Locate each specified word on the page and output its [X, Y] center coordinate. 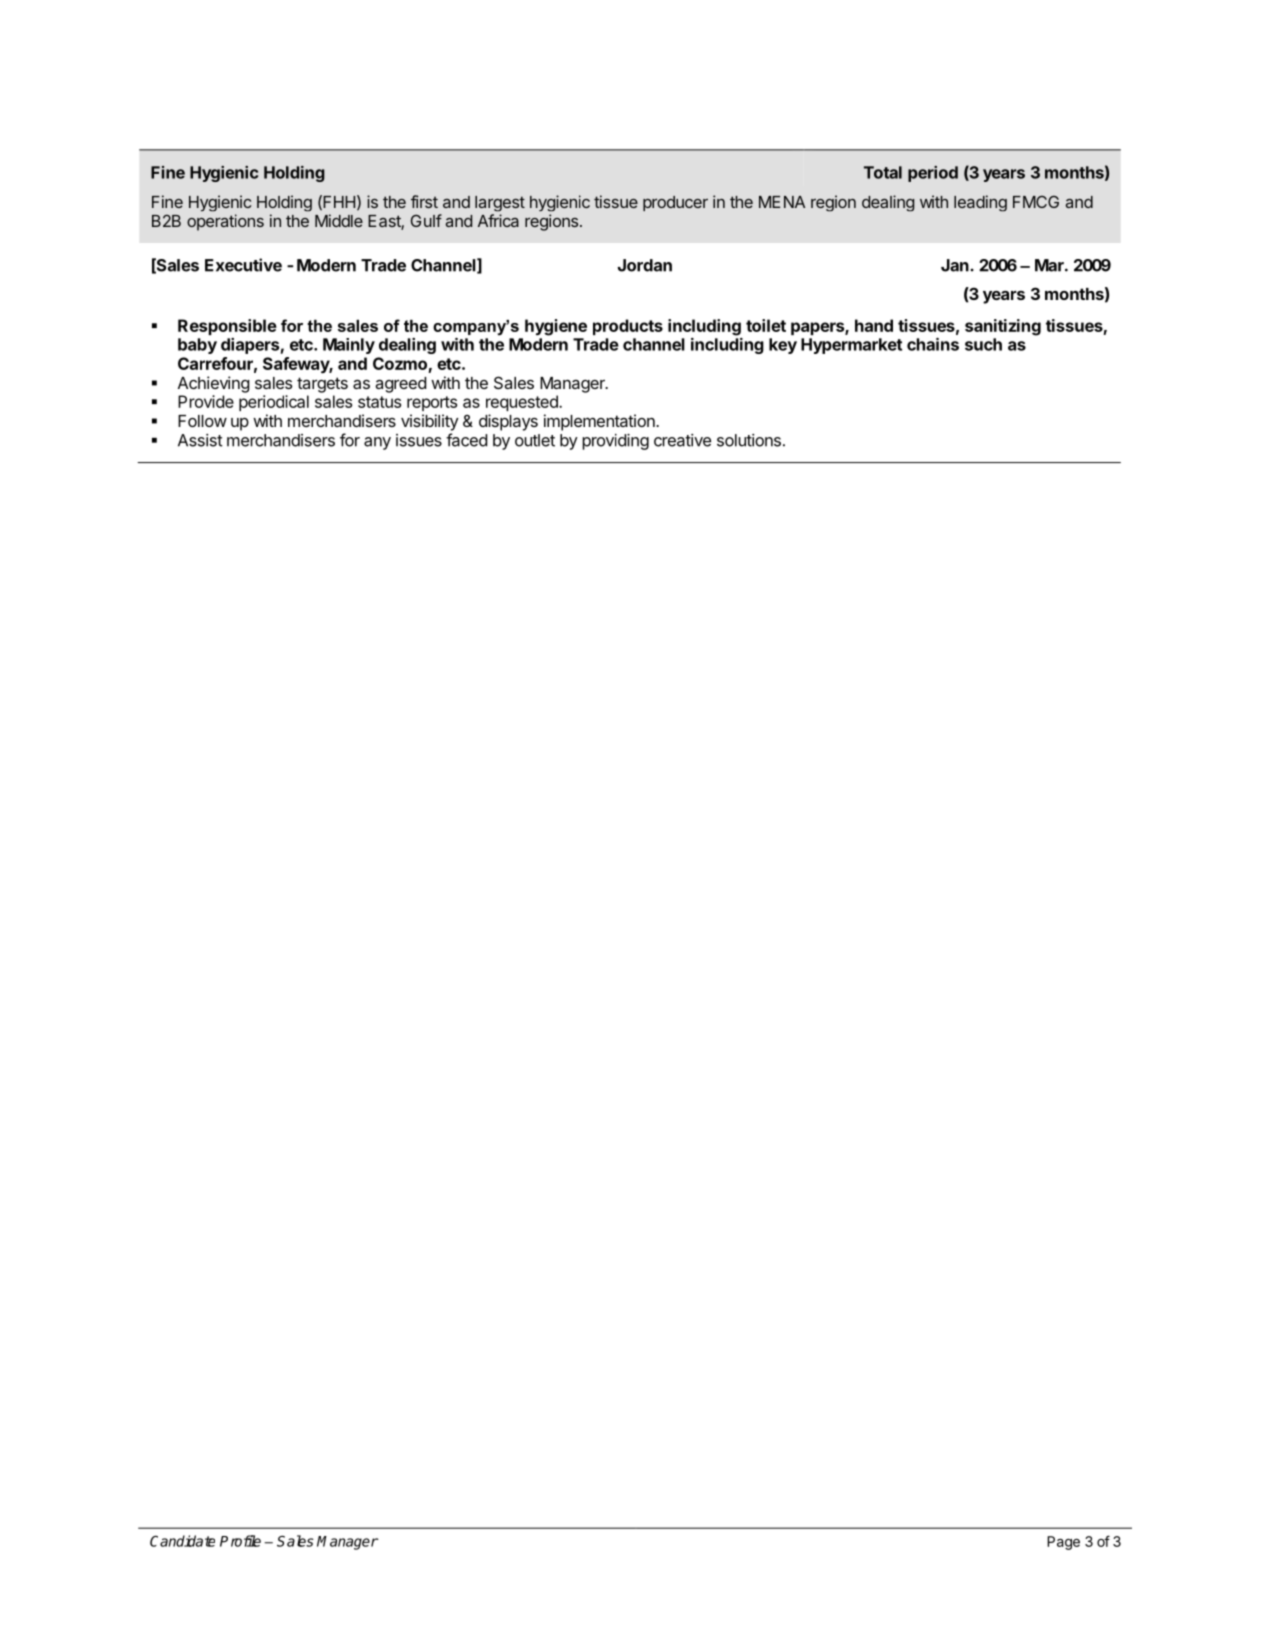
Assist [200, 440]
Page [1063, 1543]
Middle [339, 220]
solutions [749, 440]
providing [615, 442]
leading [980, 203]
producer [675, 203]
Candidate [182, 1541]
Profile [240, 1541]
